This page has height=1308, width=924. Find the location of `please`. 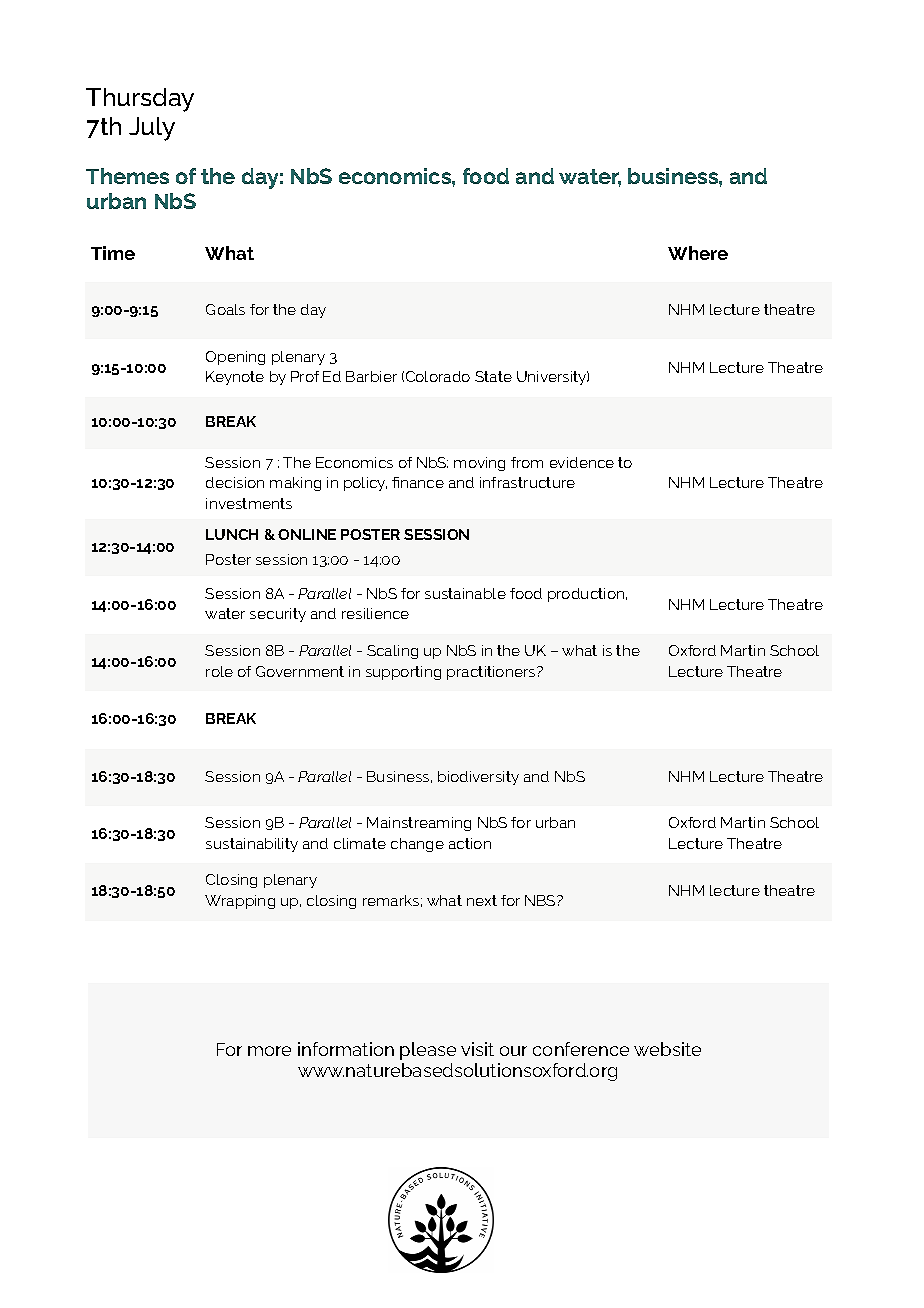

please is located at coordinates (428, 1051).
